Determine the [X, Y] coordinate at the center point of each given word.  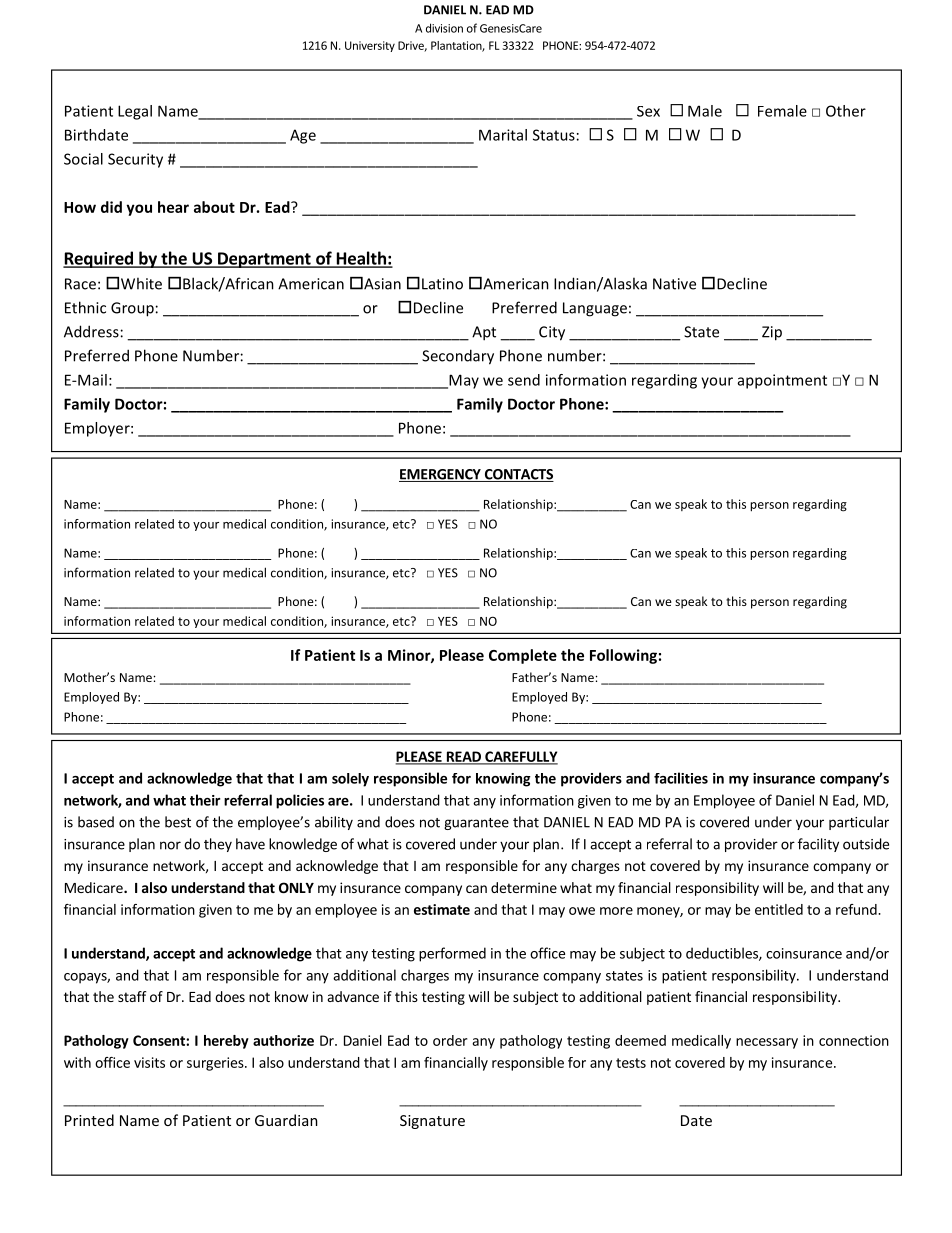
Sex [648, 111]
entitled [779, 909]
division [444, 28]
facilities [681, 778]
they [218, 845]
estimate [442, 909]
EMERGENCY [441, 475]
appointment [782, 381]
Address [91, 331]
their [205, 800]
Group [132, 309]
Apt [484, 333]
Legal [135, 112]
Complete [523, 656]
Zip [772, 333]
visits [149, 1062]
